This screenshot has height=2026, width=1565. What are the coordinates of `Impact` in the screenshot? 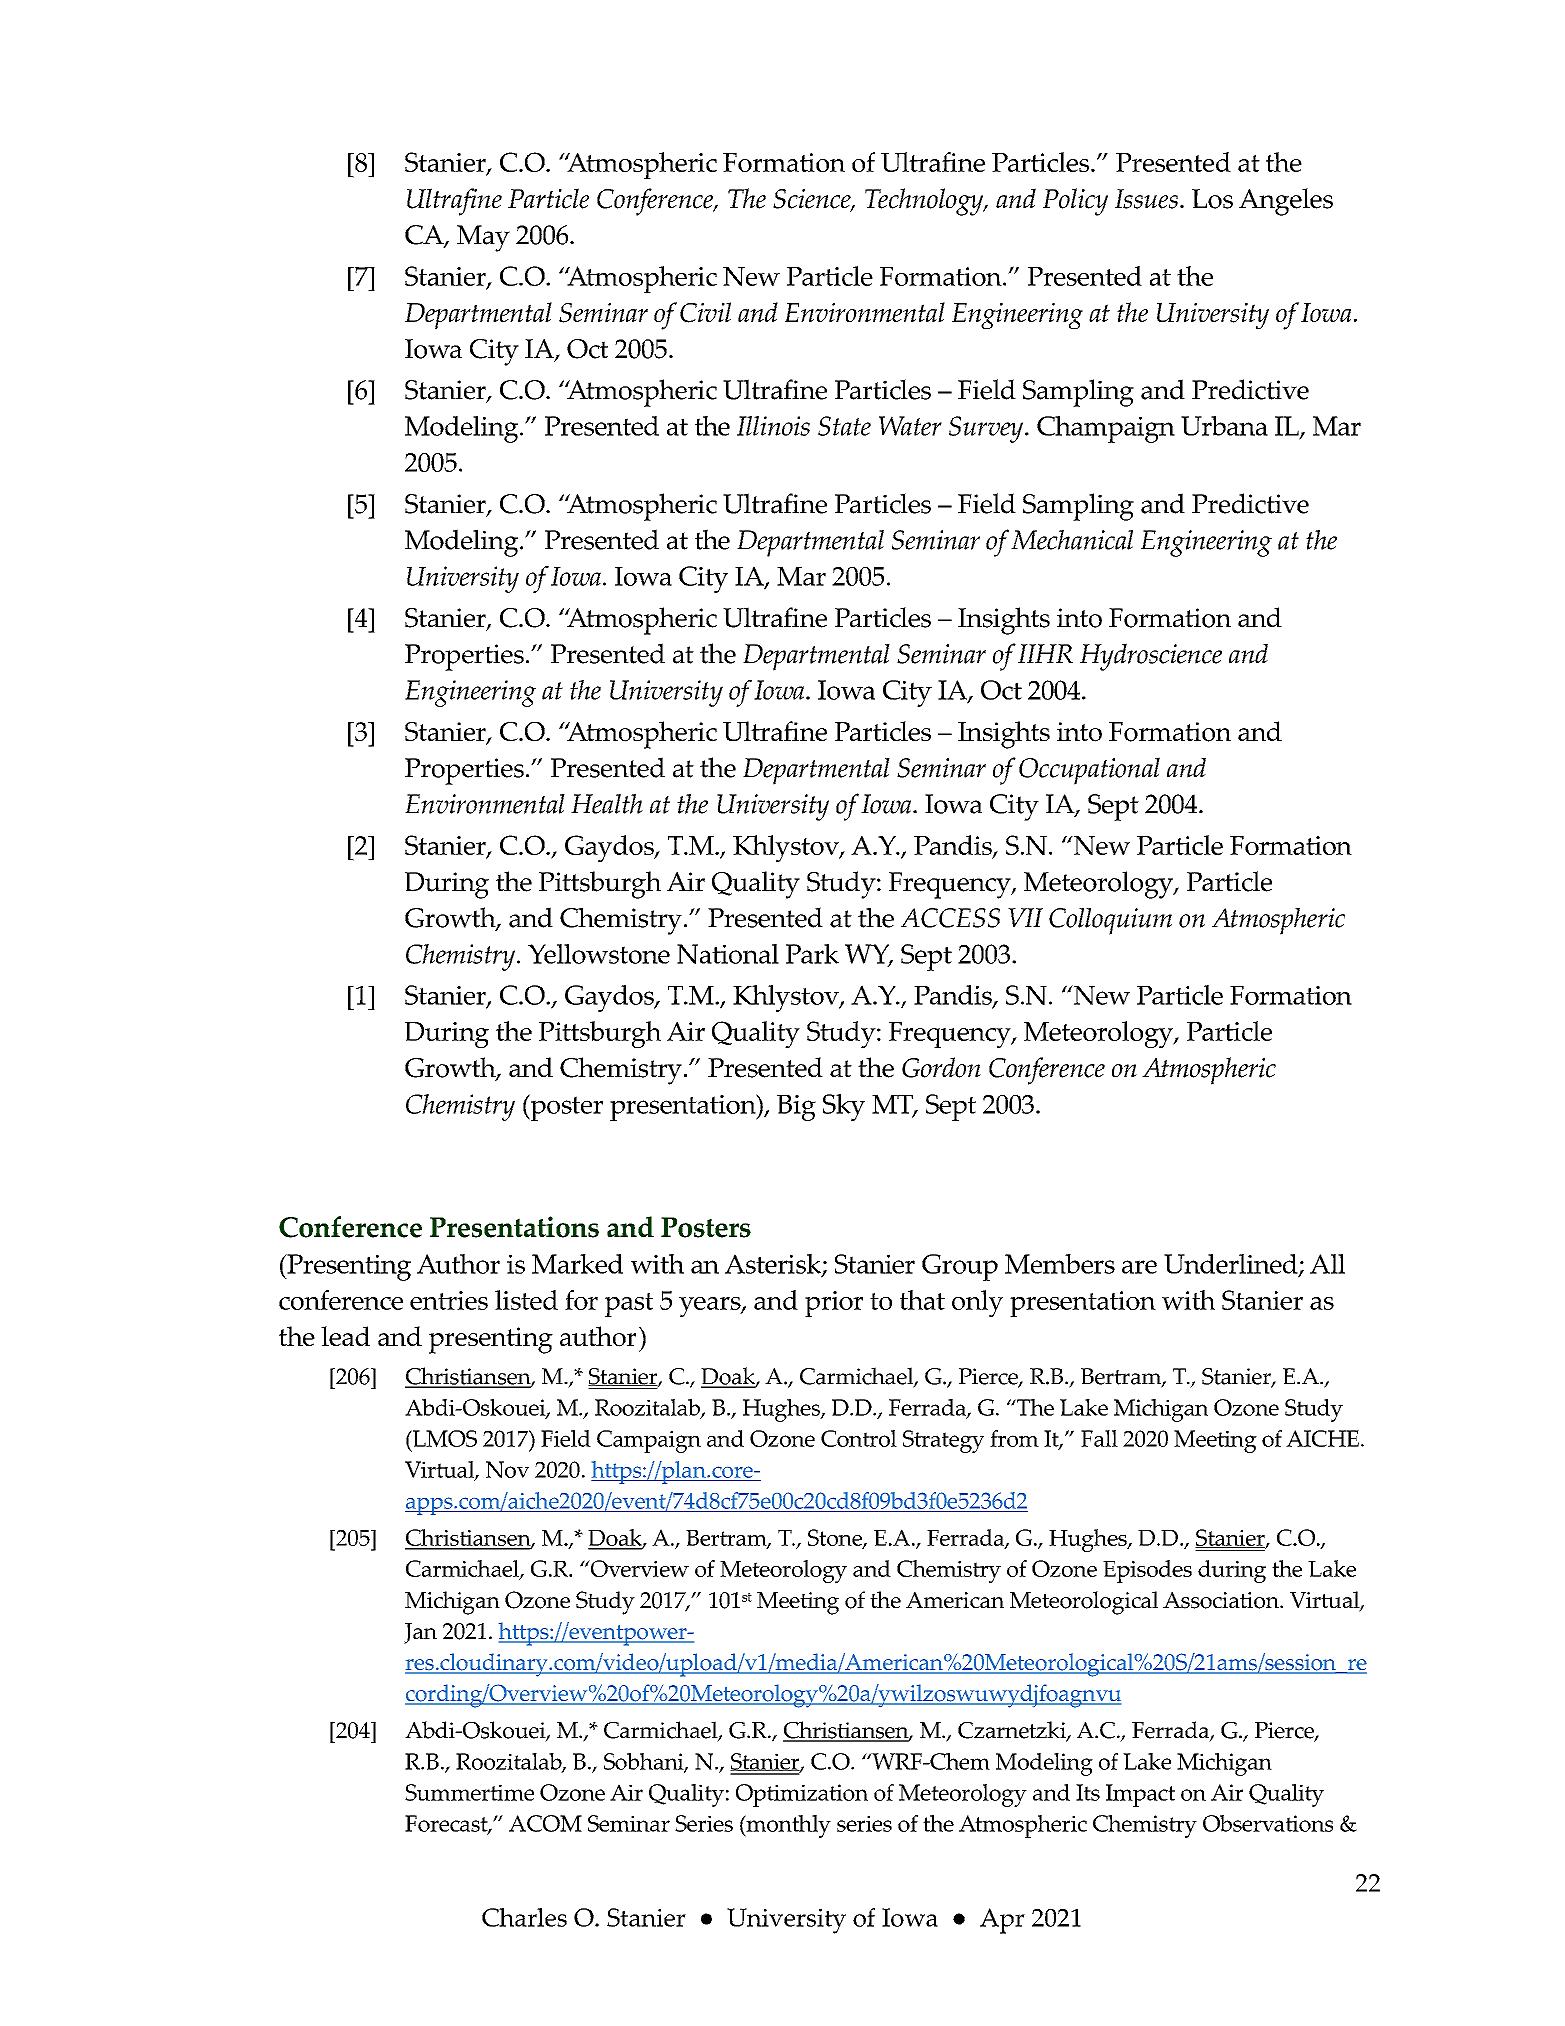 It's located at (1140, 1795).
